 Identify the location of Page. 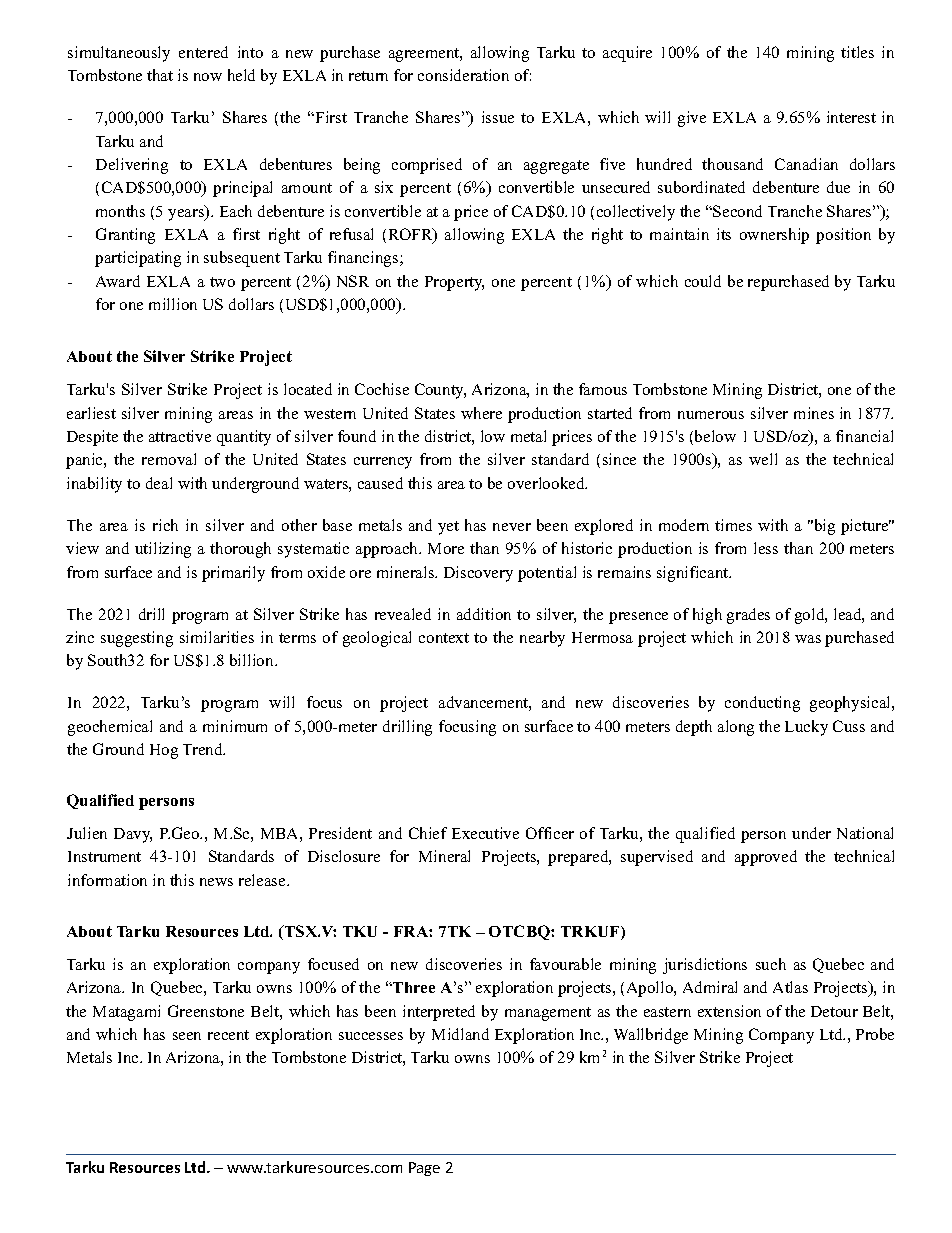
(424, 1169).
